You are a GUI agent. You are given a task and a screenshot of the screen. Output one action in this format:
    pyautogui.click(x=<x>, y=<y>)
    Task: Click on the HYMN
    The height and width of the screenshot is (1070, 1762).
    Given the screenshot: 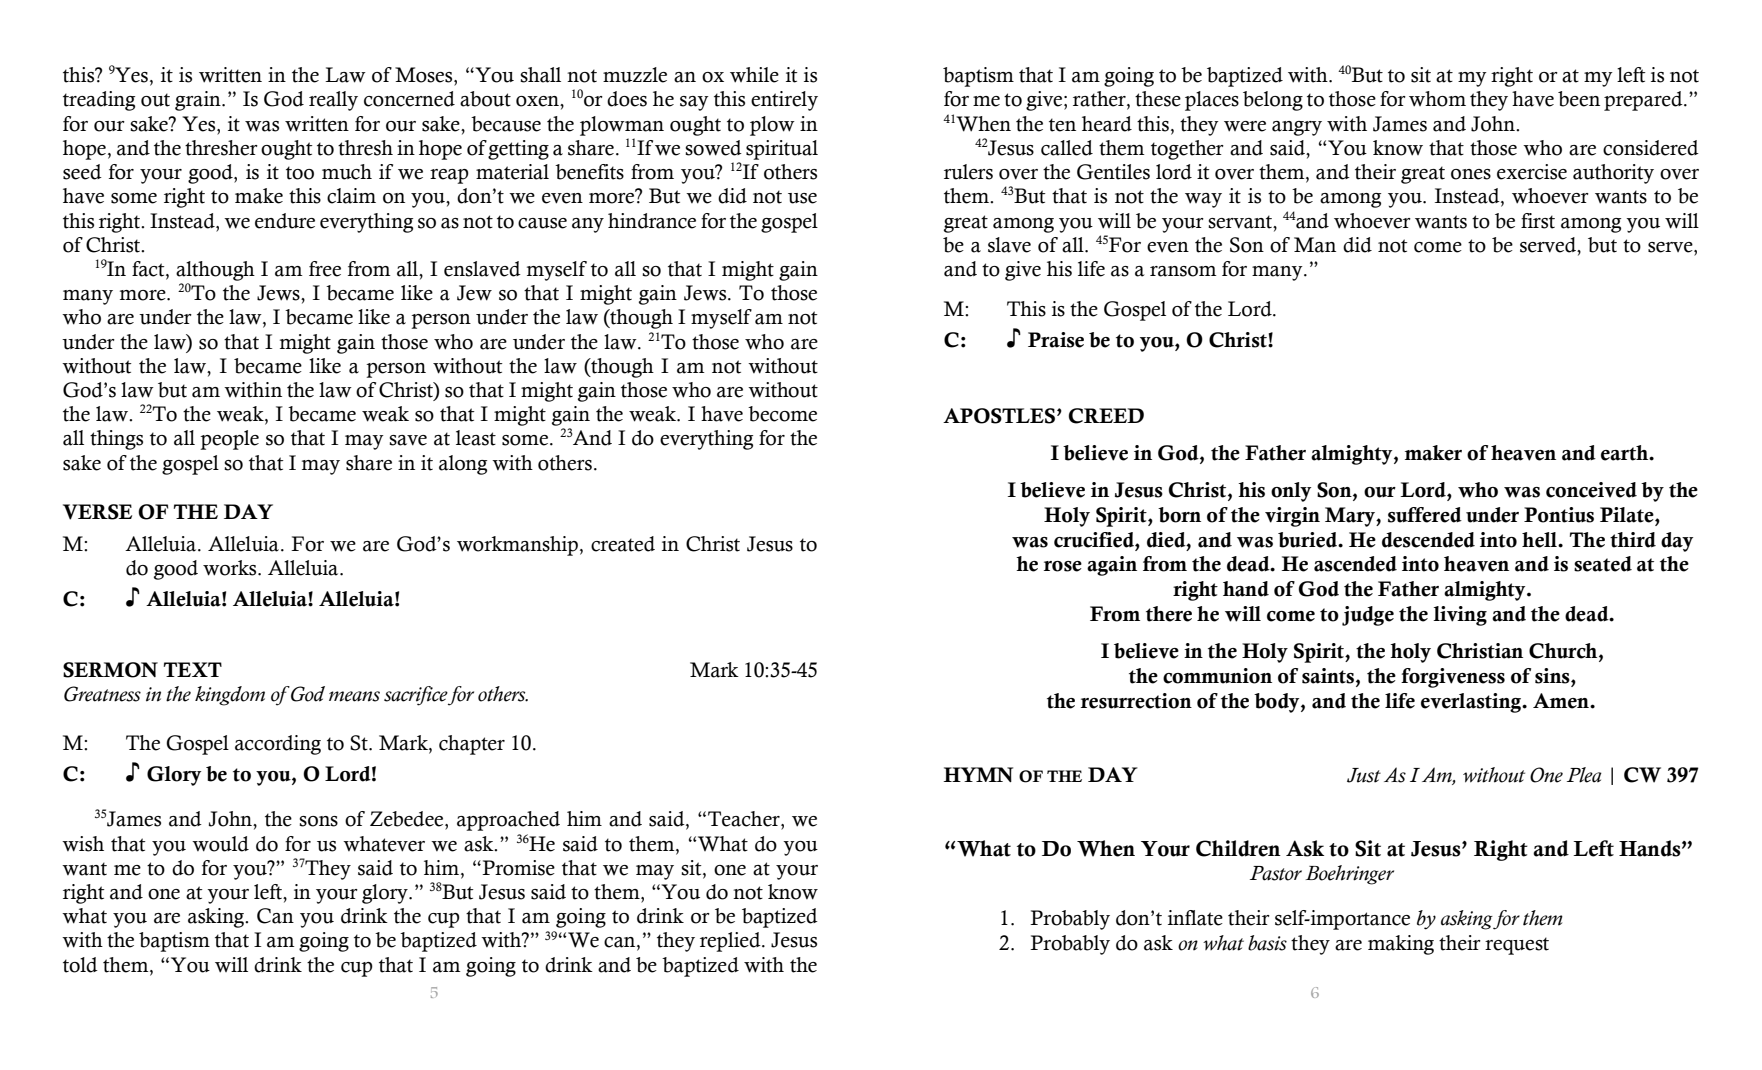 What is the action you would take?
    pyautogui.click(x=978, y=774)
